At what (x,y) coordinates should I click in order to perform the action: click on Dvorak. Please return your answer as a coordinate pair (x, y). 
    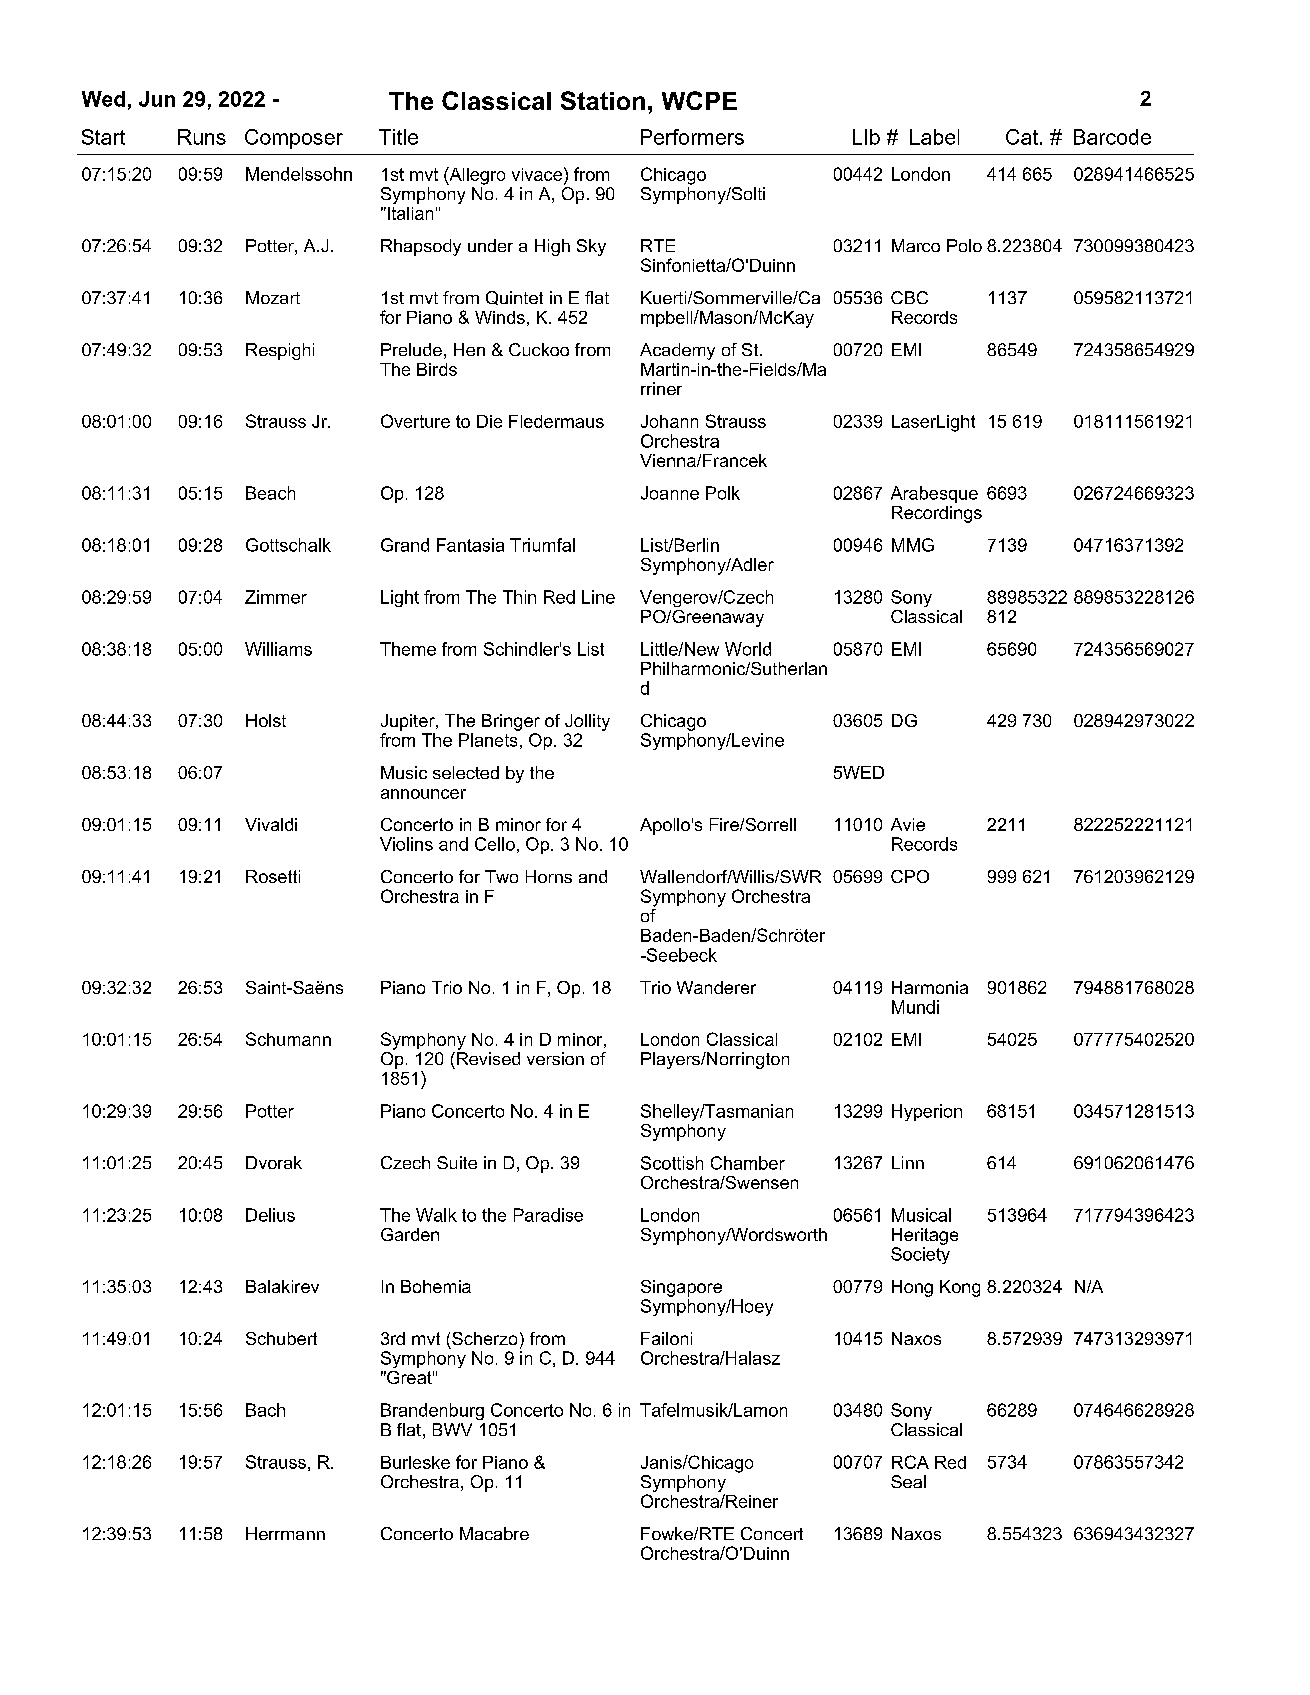
    Looking at the image, I should click on (274, 1162).
